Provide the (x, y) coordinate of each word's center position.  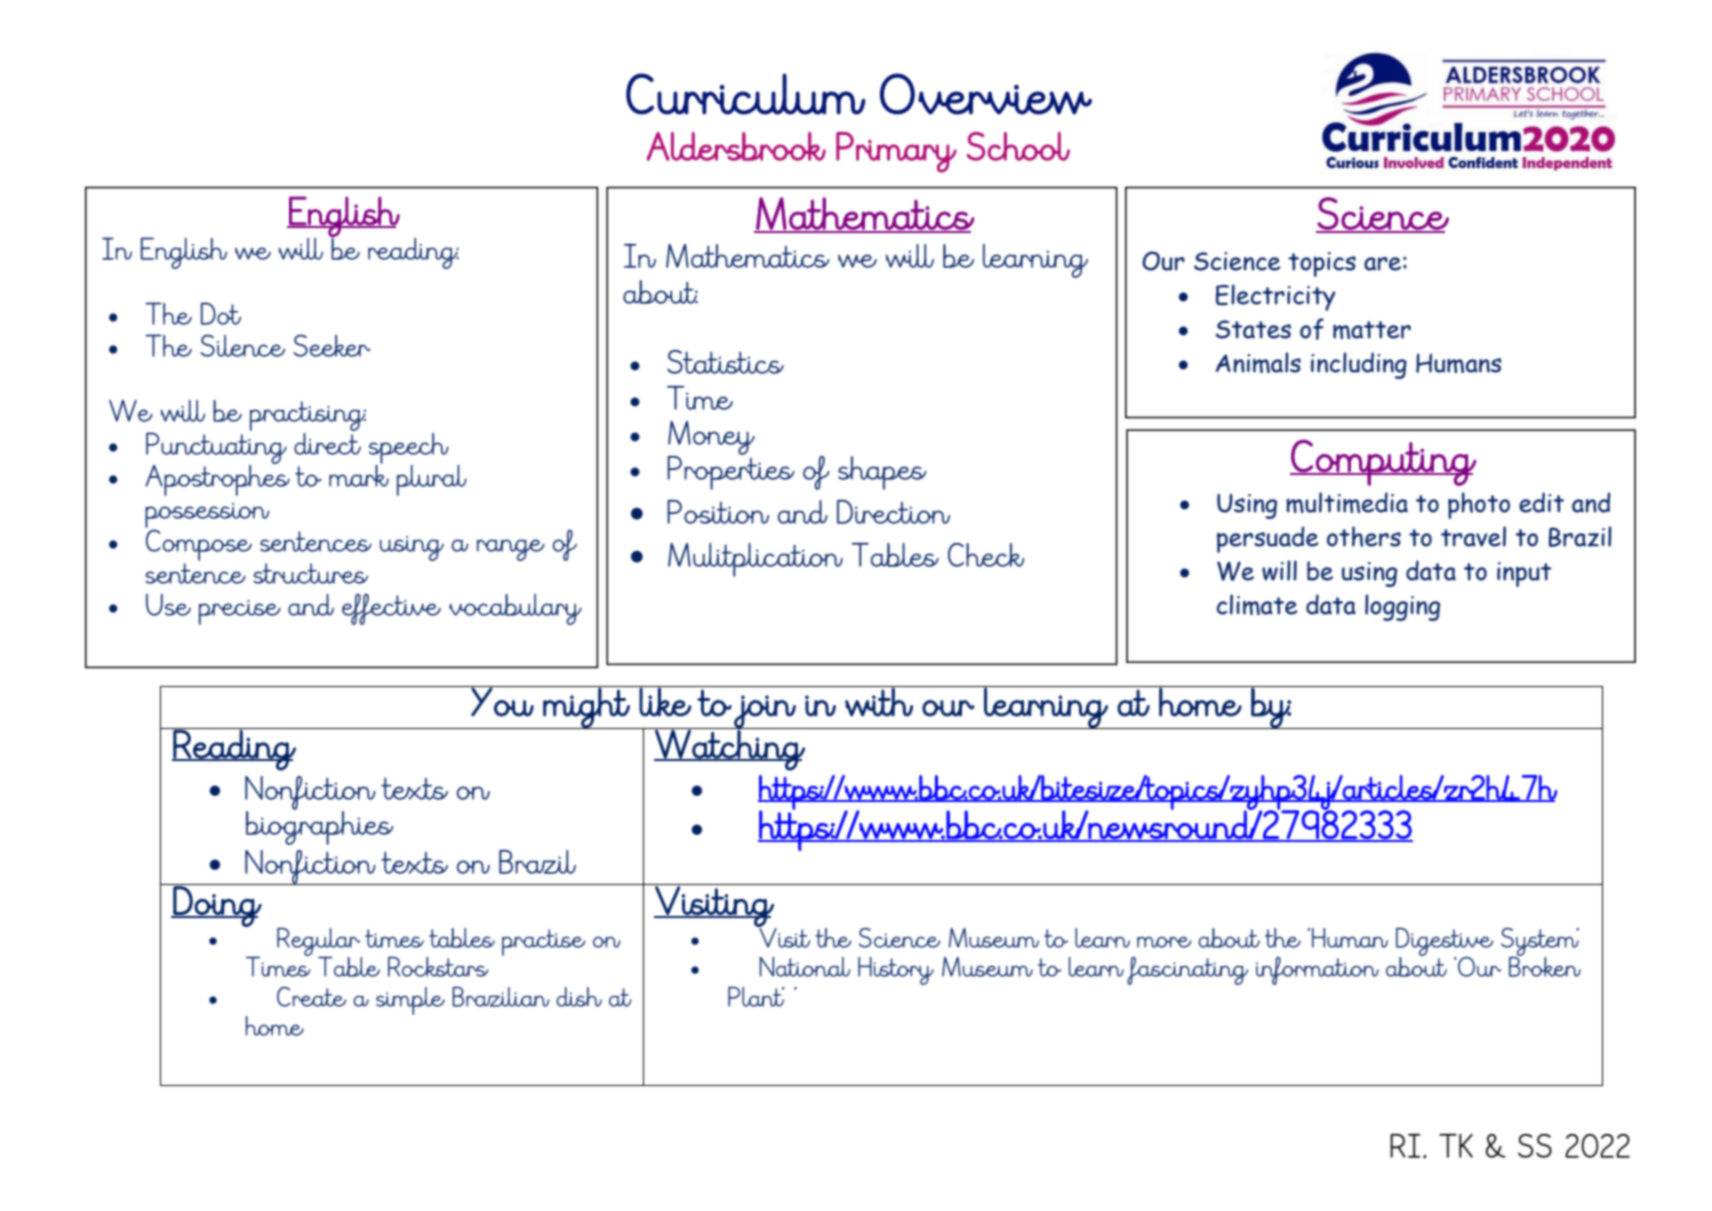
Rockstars (438, 967)
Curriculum (746, 94)
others (1364, 536)
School (1018, 146)
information (1317, 971)
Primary (896, 152)
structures (310, 573)
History (896, 971)
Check (986, 555)
